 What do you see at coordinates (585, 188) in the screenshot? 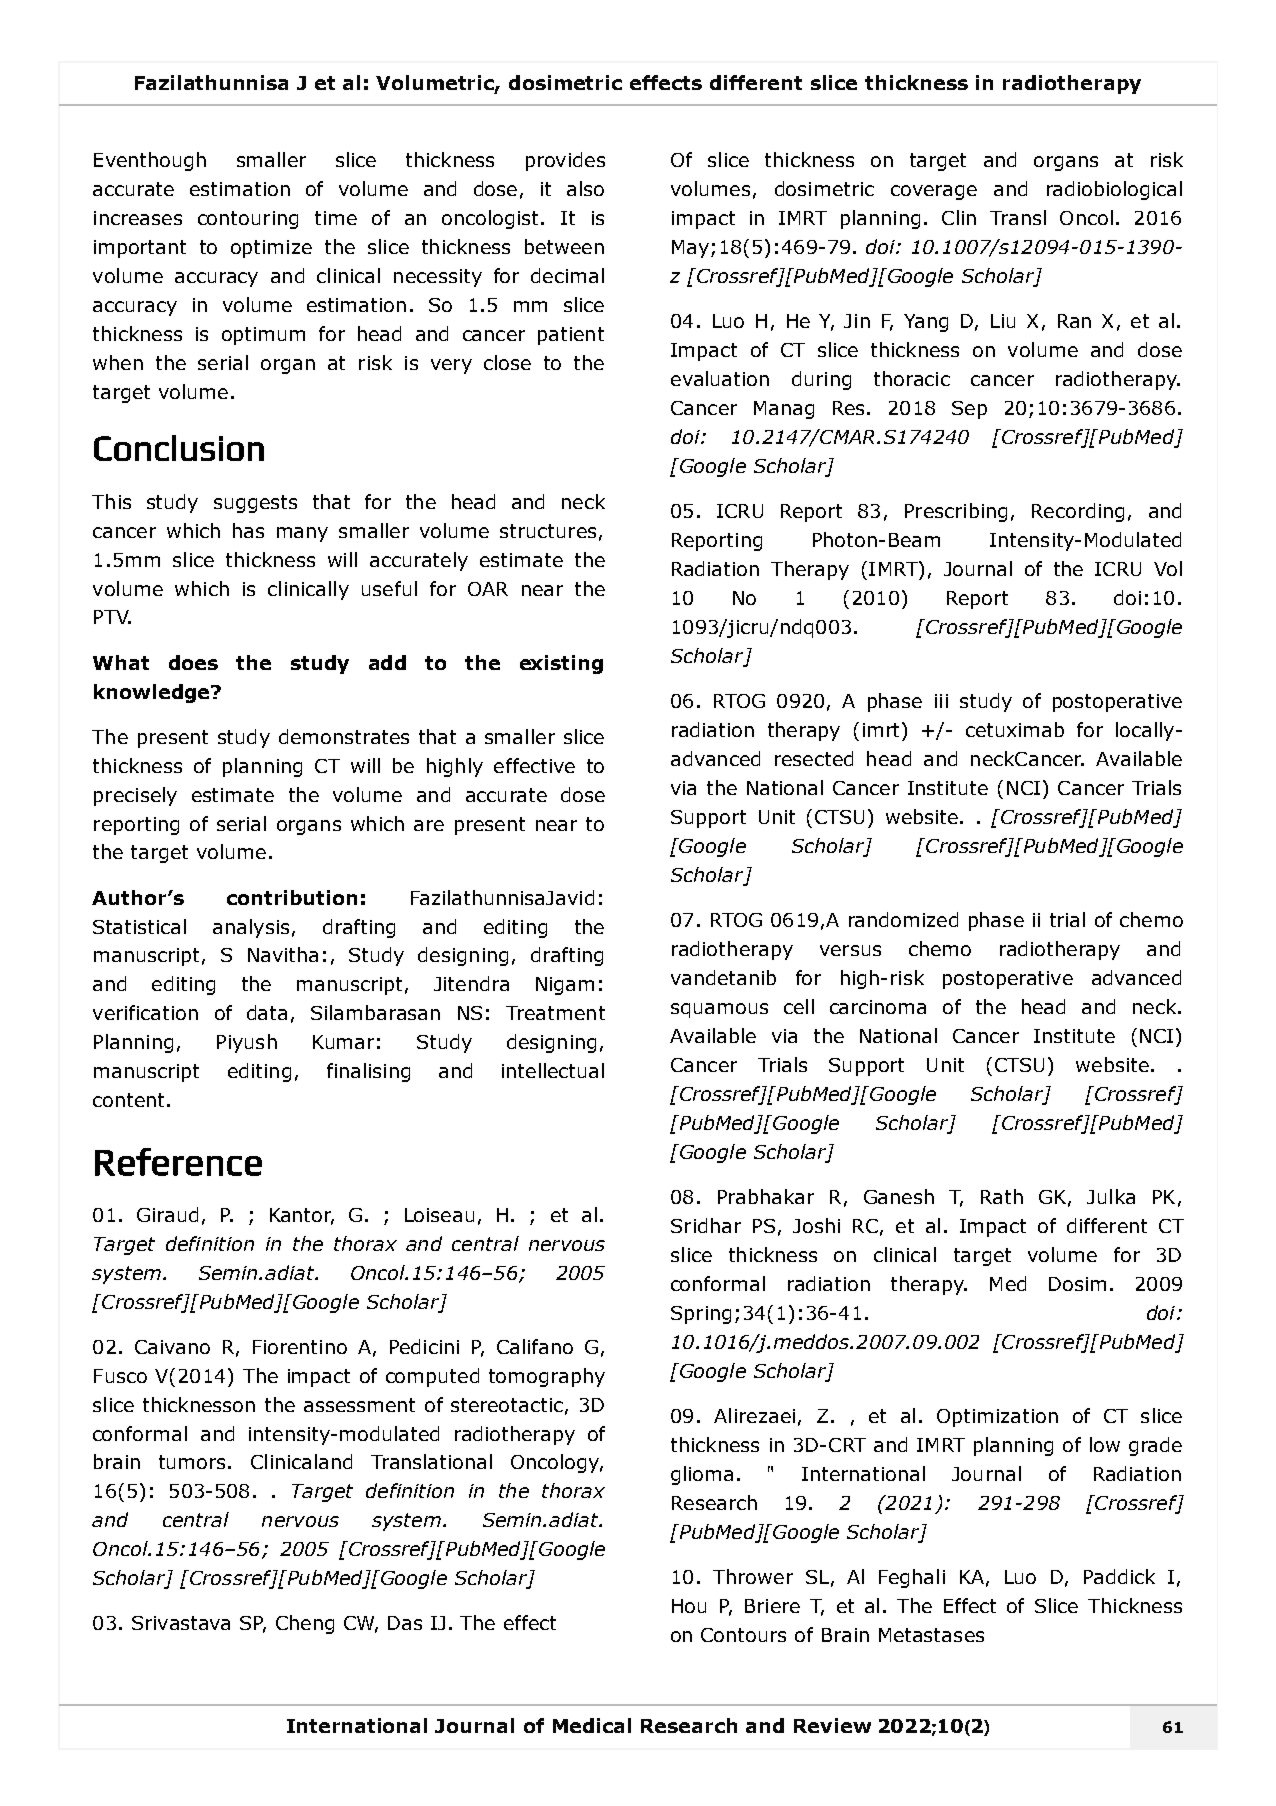
I see `also` at bounding box center [585, 188].
